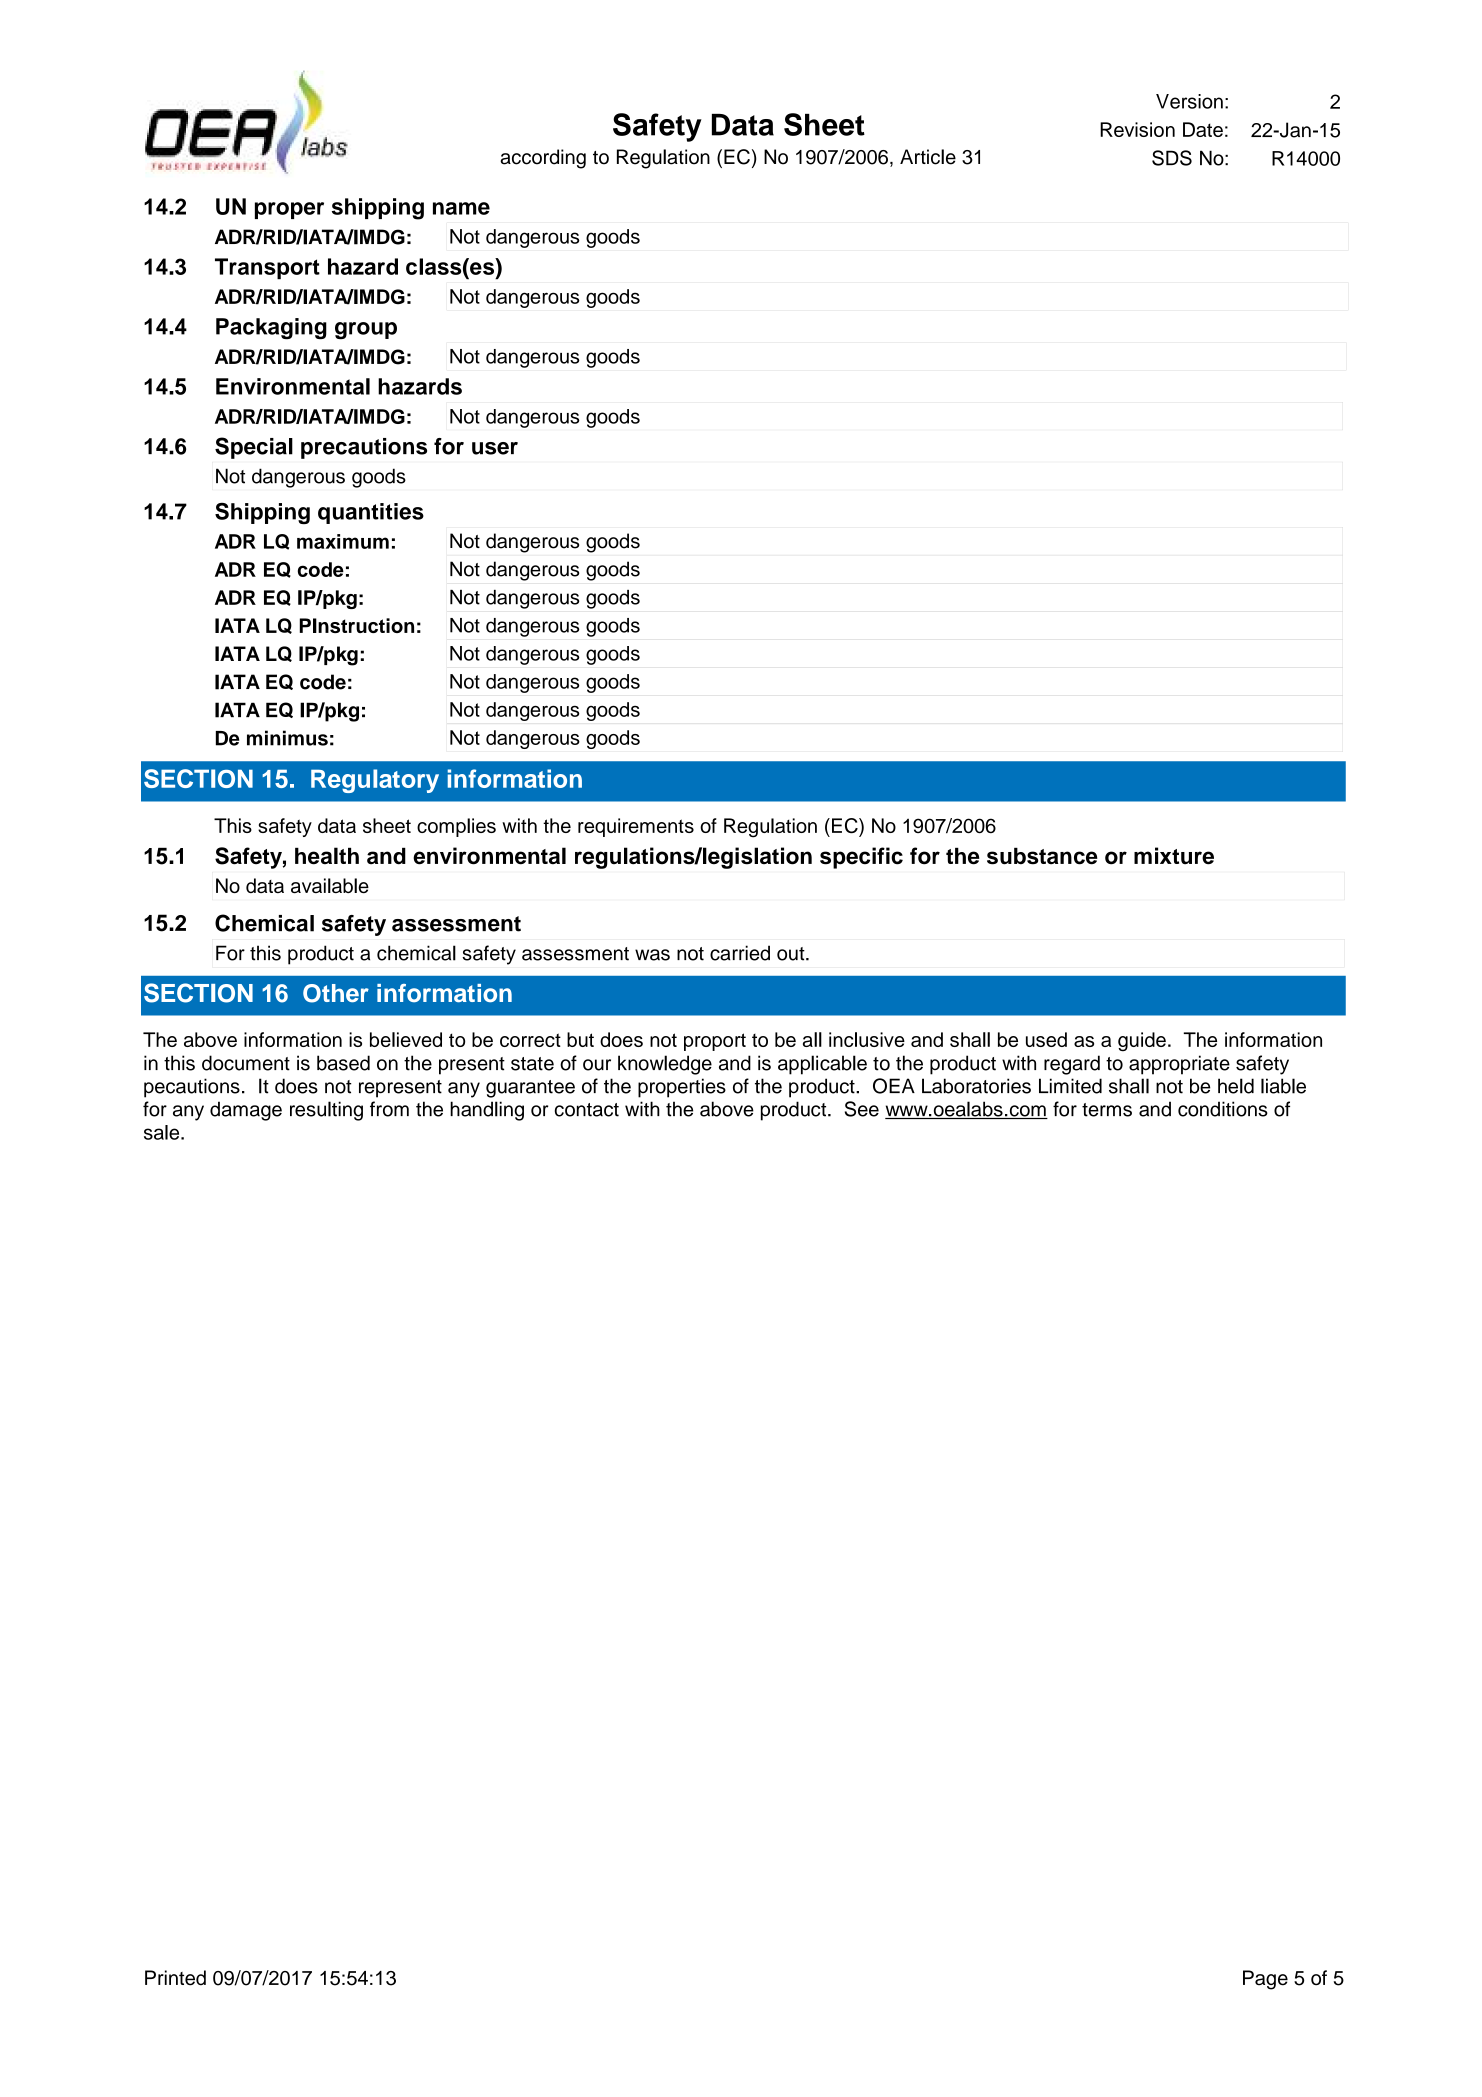 This image has width=1482, height=2097. Describe the element at coordinates (1174, 856) in the image. I see `mixture` at that location.
